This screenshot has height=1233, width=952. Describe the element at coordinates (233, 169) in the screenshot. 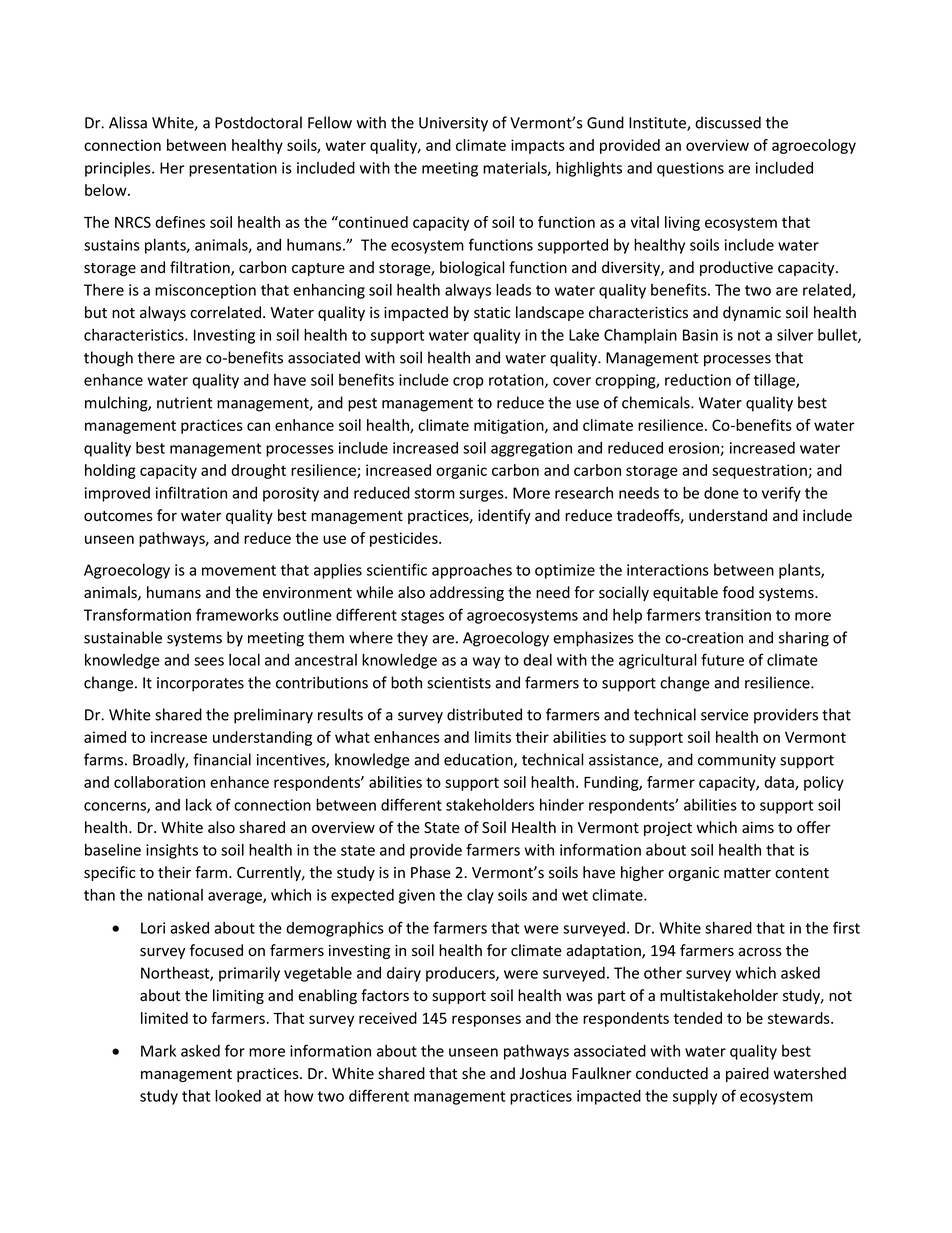

I see `presentation` at that location.
